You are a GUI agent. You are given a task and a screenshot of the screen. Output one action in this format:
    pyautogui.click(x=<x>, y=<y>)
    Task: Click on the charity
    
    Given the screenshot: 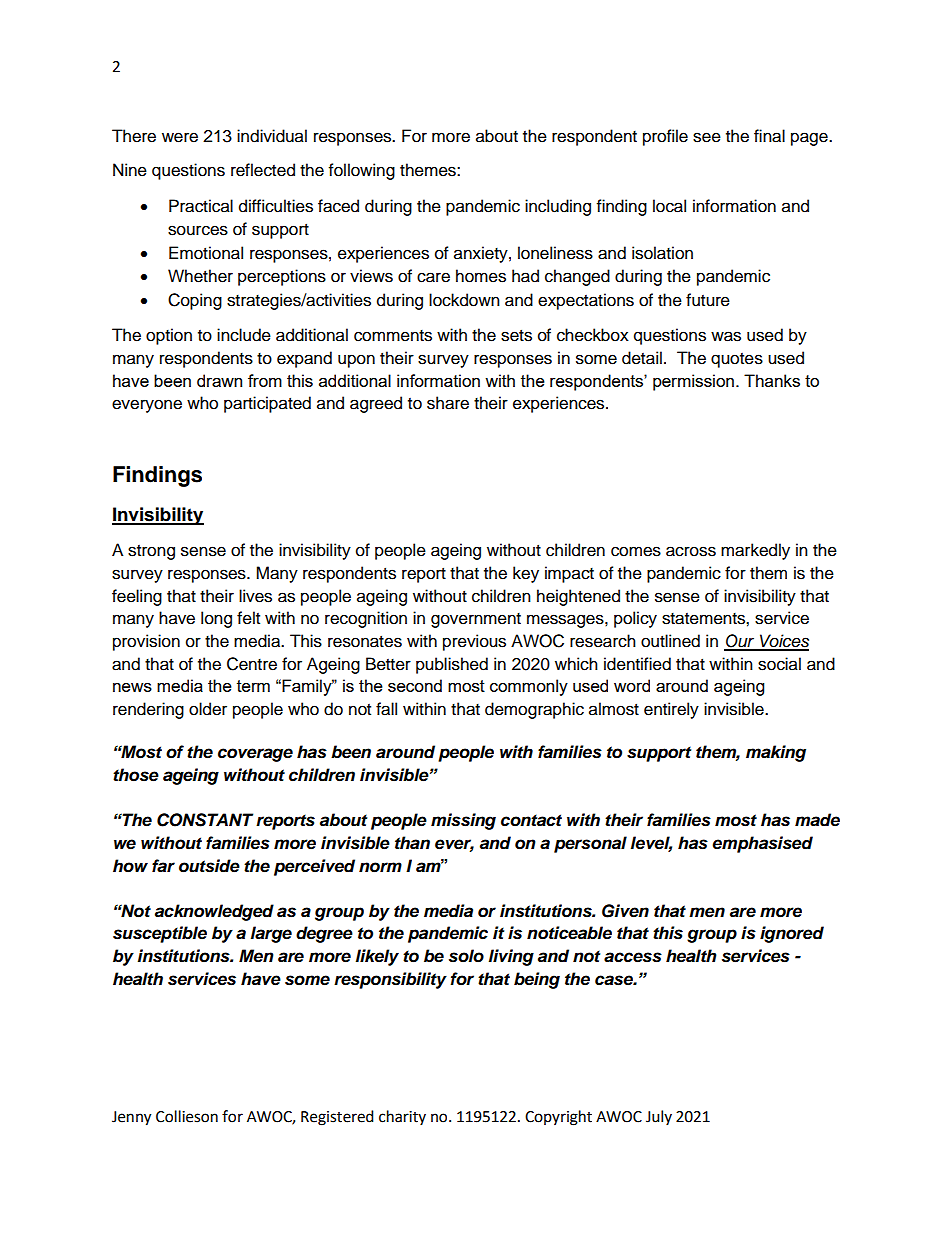 What is the action you would take?
    pyautogui.click(x=402, y=1117)
